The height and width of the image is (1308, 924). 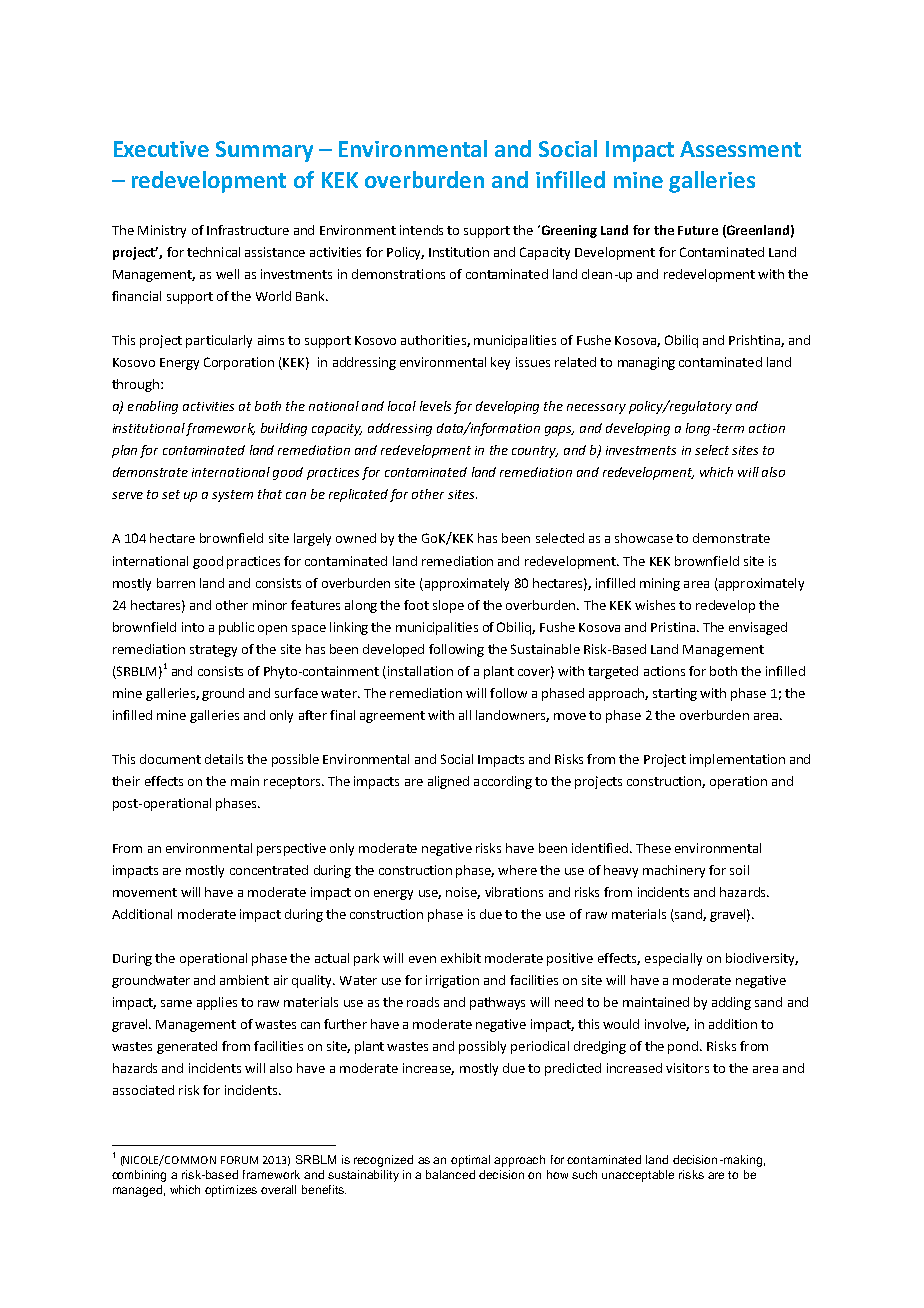 What do you see at coordinates (448, 782) in the image?
I see `aligned` at bounding box center [448, 782].
